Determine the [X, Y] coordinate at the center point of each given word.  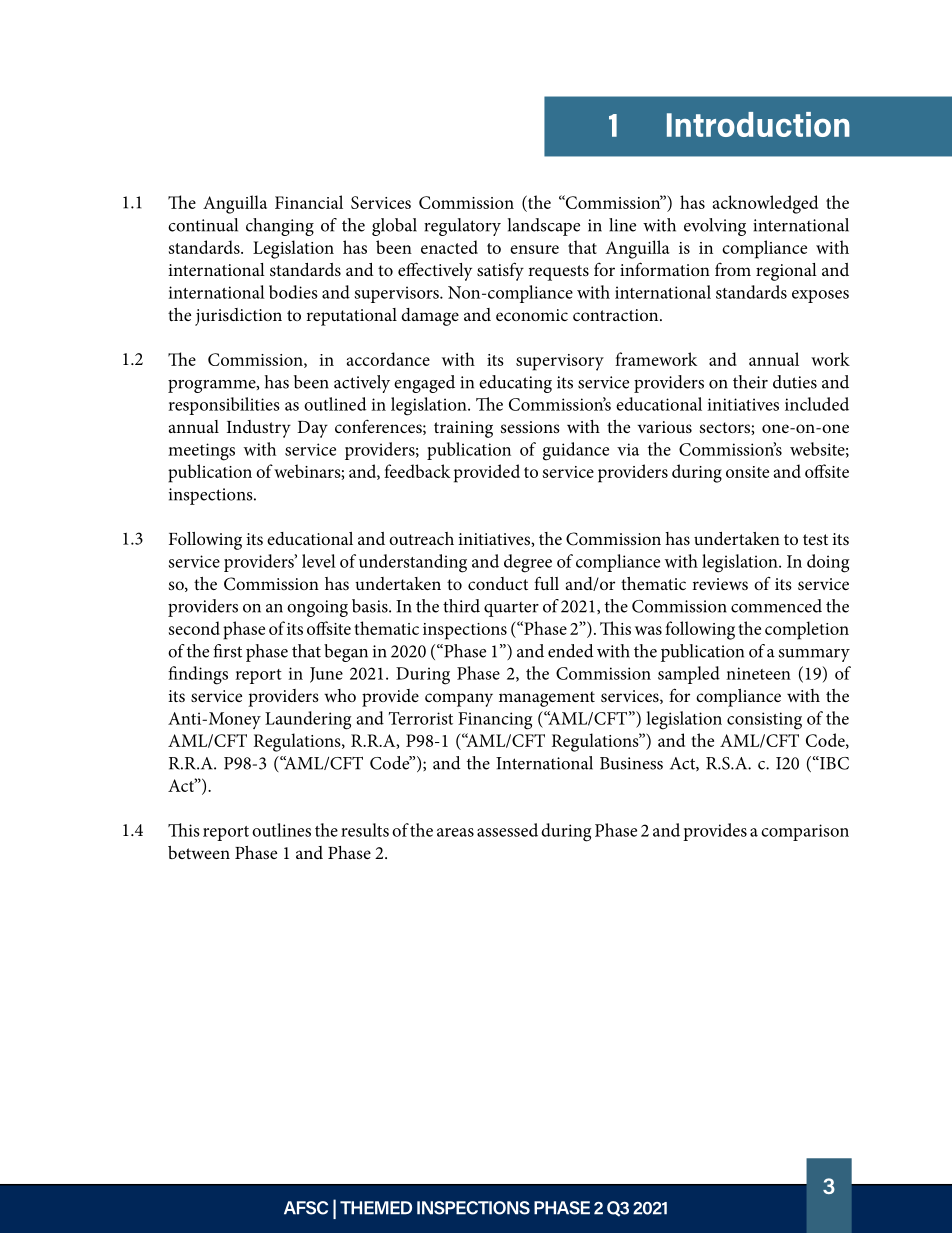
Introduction [758, 124]
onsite [747, 472]
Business [631, 763]
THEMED [376, 1208]
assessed [507, 830]
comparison [805, 832]
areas [455, 832]
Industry [259, 429]
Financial [309, 202]
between [199, 852]
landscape [544, 227]
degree [528, 563]
